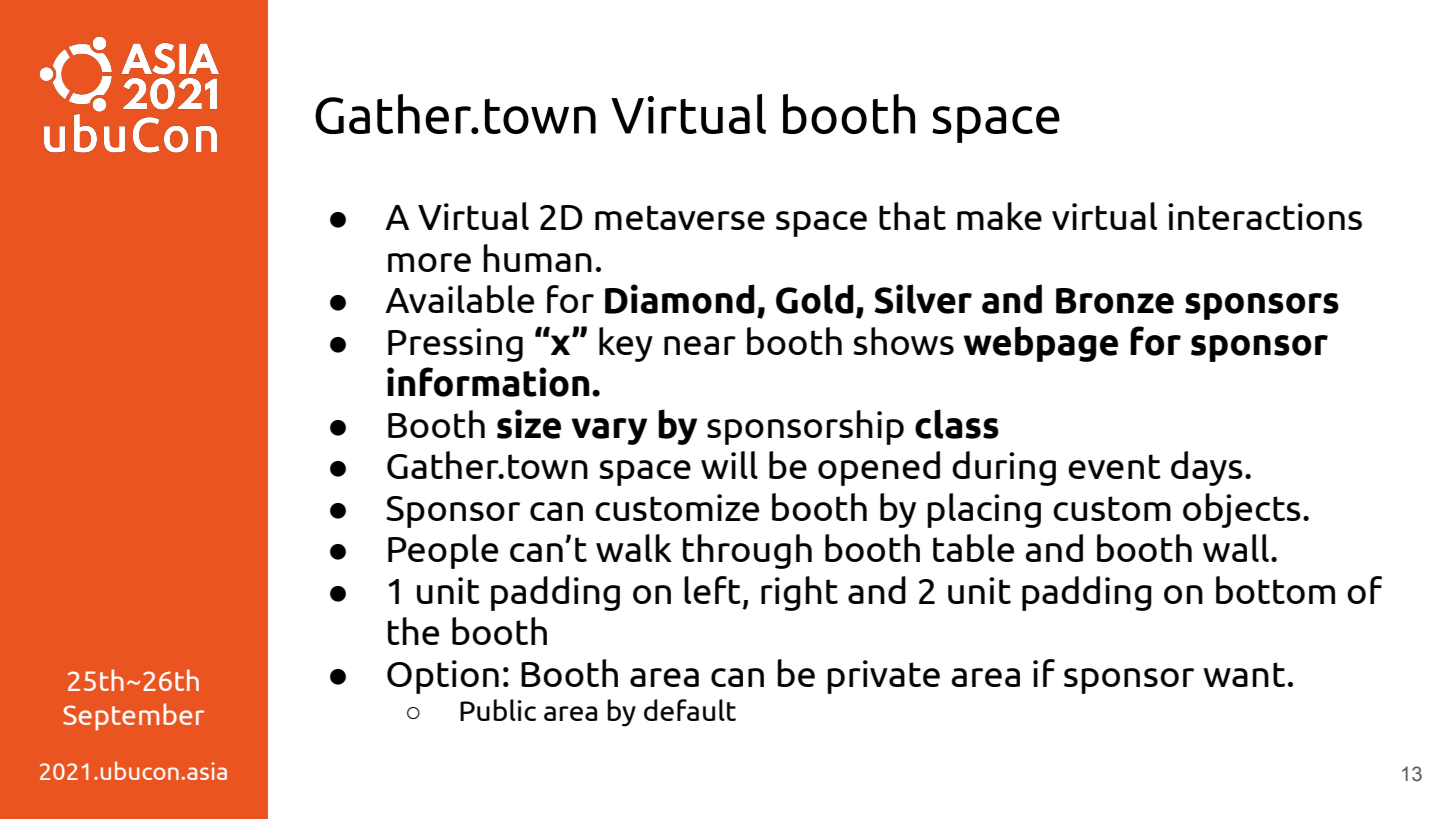 This screenshot has width=1456, height=819. What do you see at coordinates (712, 590) in the screenshot?
I see `left` at bounding box center [712, 590].
